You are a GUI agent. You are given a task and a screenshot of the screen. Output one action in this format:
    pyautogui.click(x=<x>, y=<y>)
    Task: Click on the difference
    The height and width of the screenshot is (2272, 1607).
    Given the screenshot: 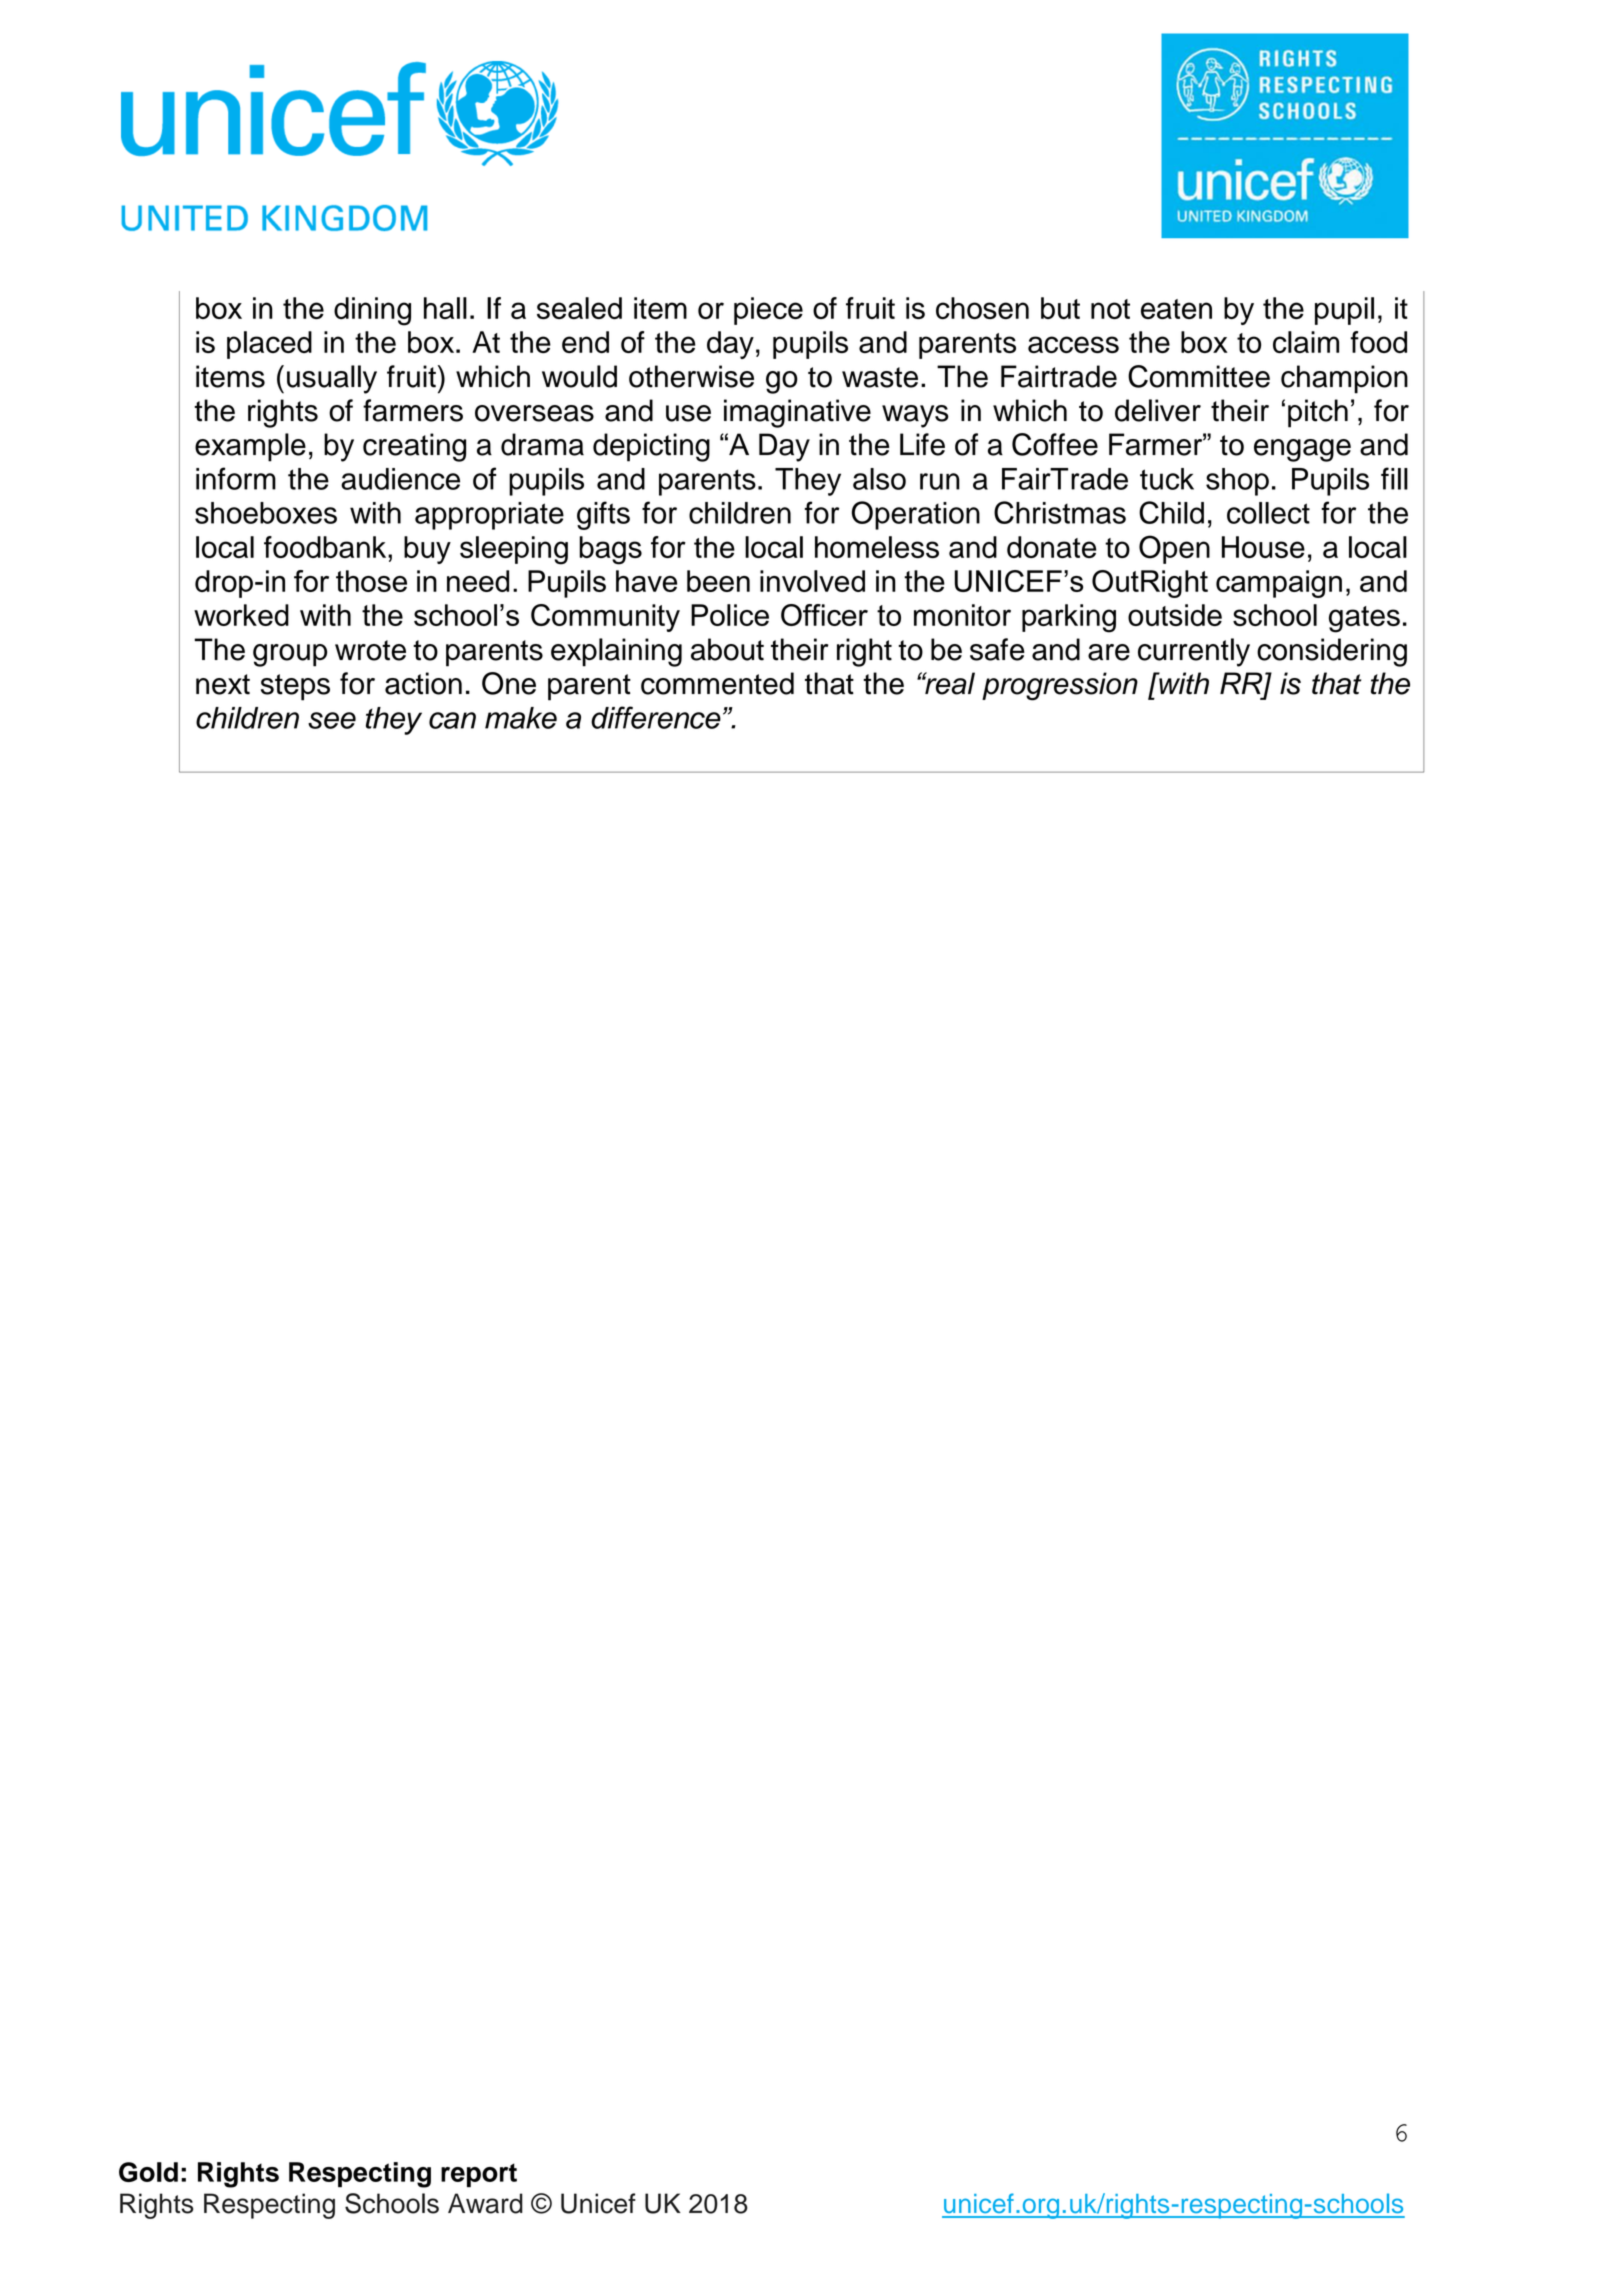 What is the action you would take?
    pyautogui.click(x=656, y=717)
